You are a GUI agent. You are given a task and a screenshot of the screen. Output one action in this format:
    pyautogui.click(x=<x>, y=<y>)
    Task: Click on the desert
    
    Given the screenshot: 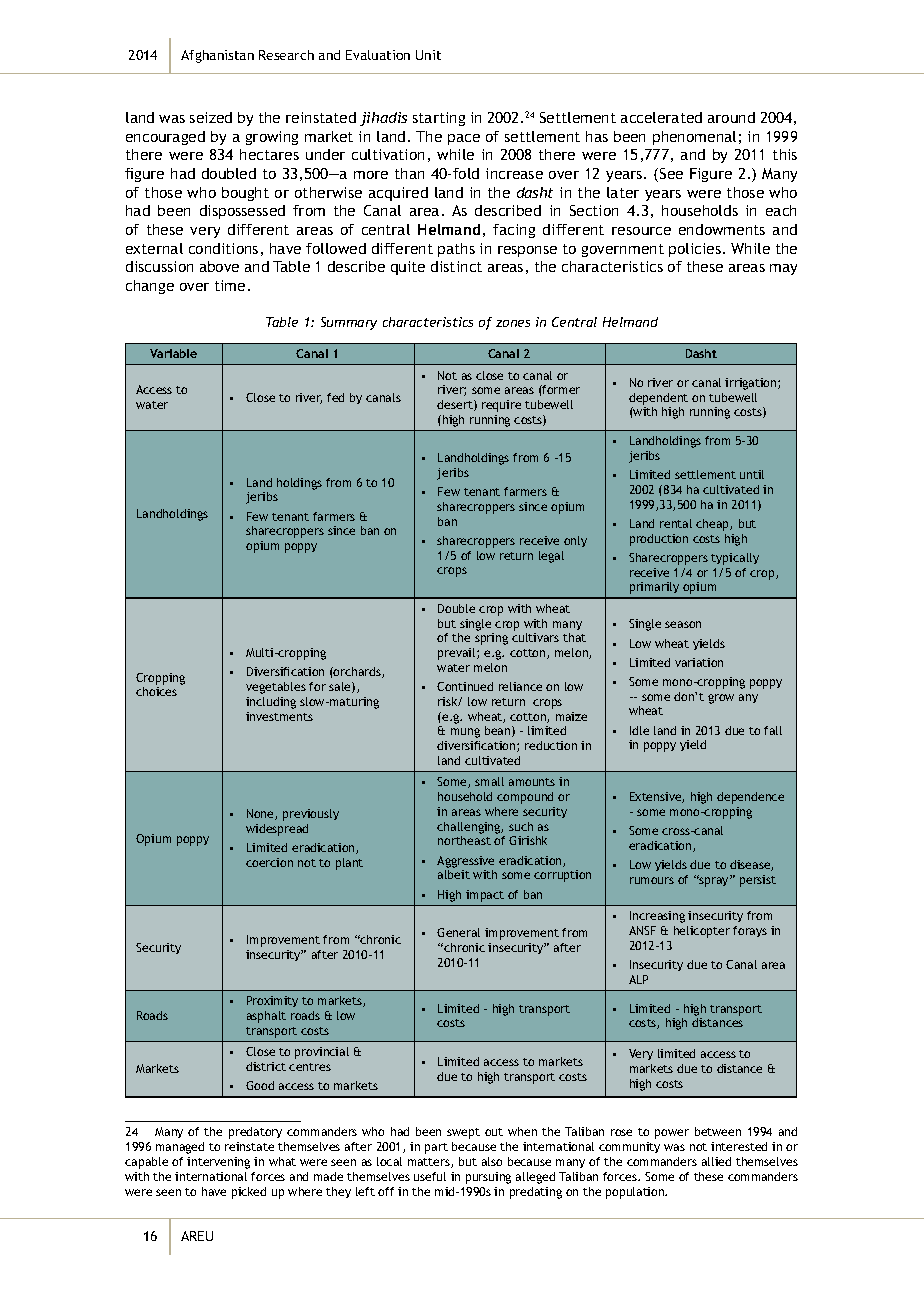 What is the action you would take?
    pyautogui.click(x=456, y=405)
